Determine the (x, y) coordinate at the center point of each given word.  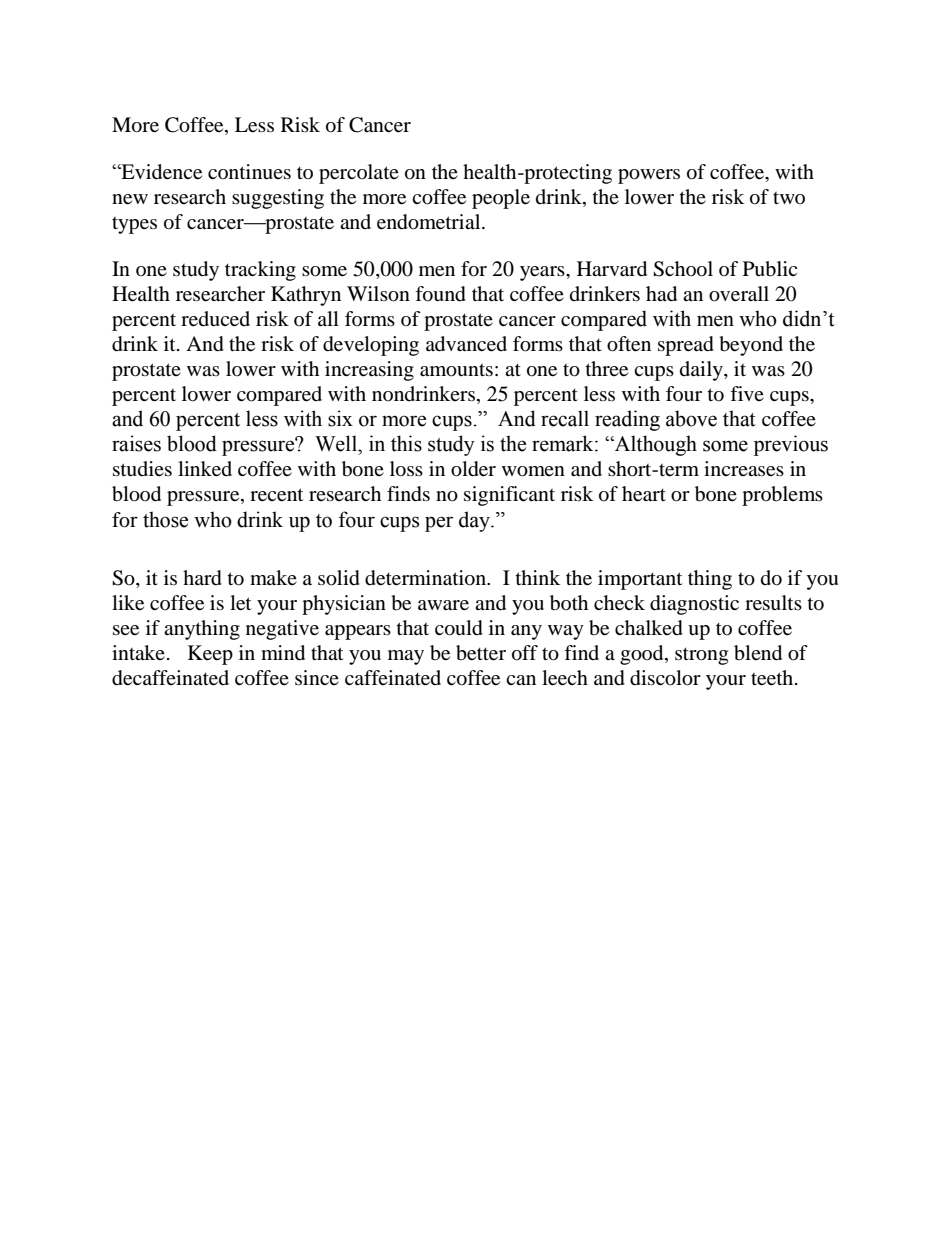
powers (649, 176)
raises (136, 443)
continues (249, 172)
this (406, 443)
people (501, 199)
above (691, 418)
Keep (210, 655)
